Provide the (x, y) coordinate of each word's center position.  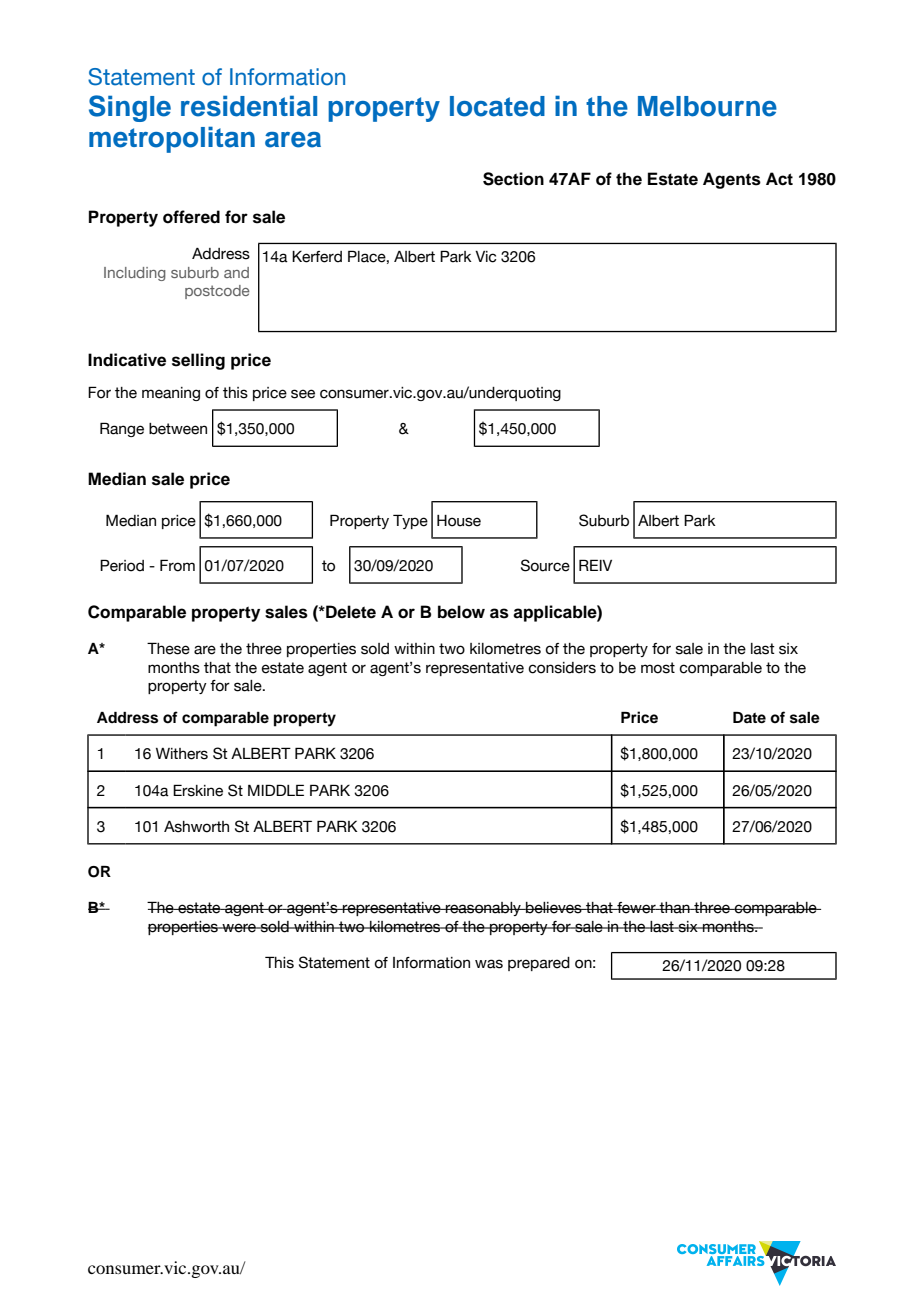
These (168, 648)
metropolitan (172, 139)
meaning (171, 394)
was (489, 964)
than (675, 908)
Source (545, 565)
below (461, 612)
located (497, 106)
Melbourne (707, 106)
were (239, 928)
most (658, 668)
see (303, 394)
